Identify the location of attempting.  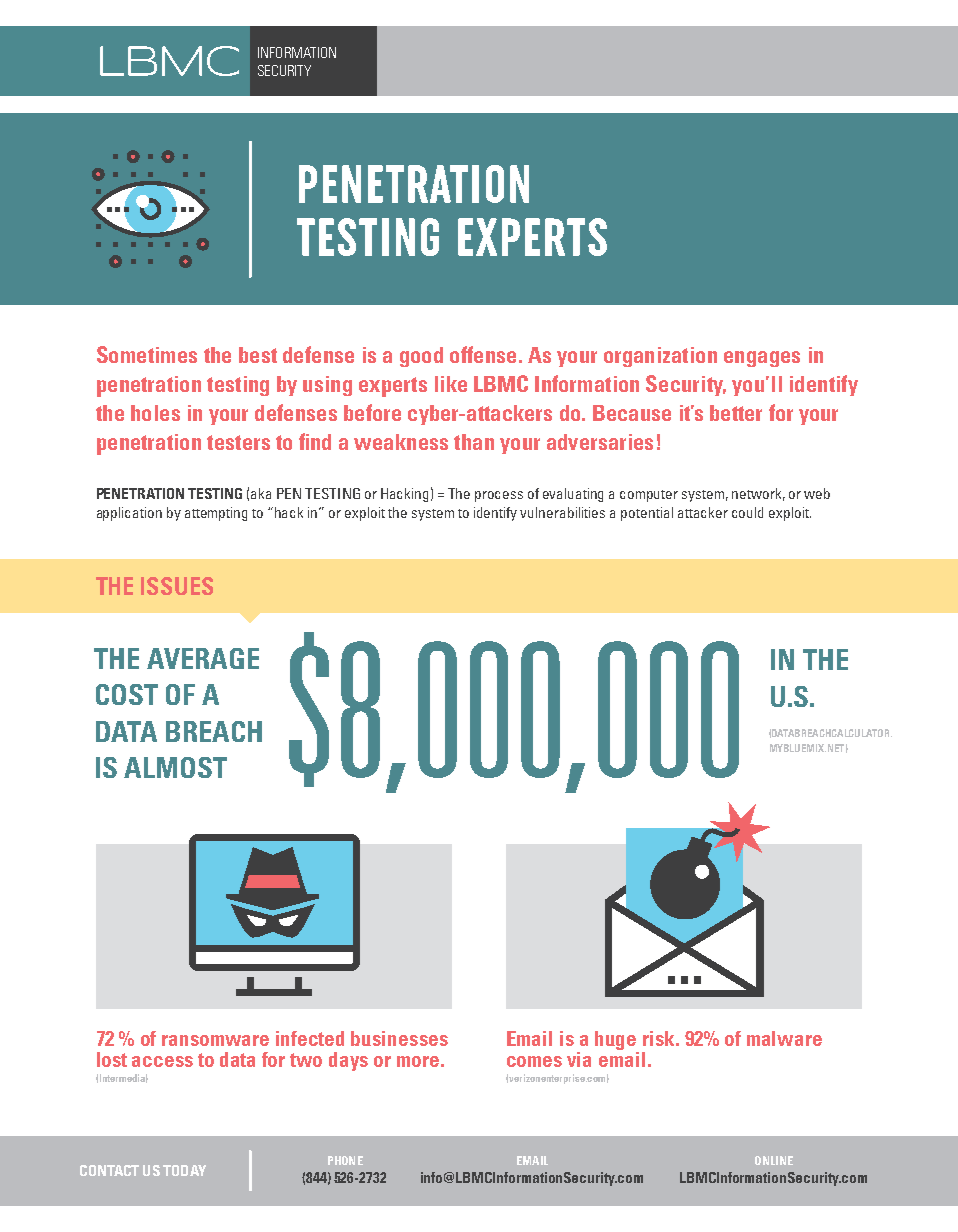
(216, 514).
